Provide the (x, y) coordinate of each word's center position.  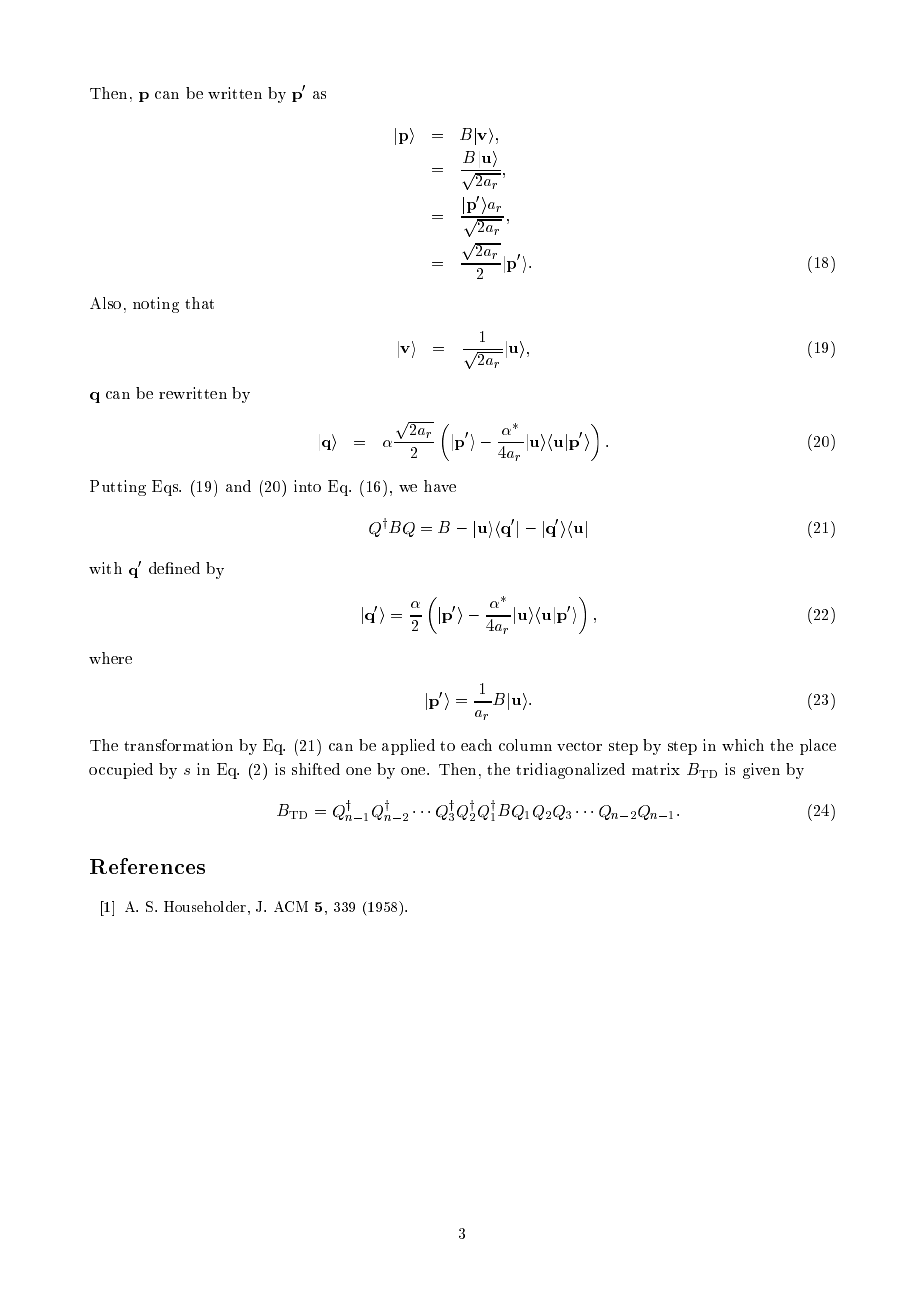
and (238, 486)
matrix (656, 769)
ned (186, 568)
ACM (291, 906)
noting (156, 305)
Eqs (166, 488)
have (440, 486)
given (761, 771)
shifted (316, 769)
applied (408, 747)
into (307, 486)
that (199, 303)
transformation (178, 745)
